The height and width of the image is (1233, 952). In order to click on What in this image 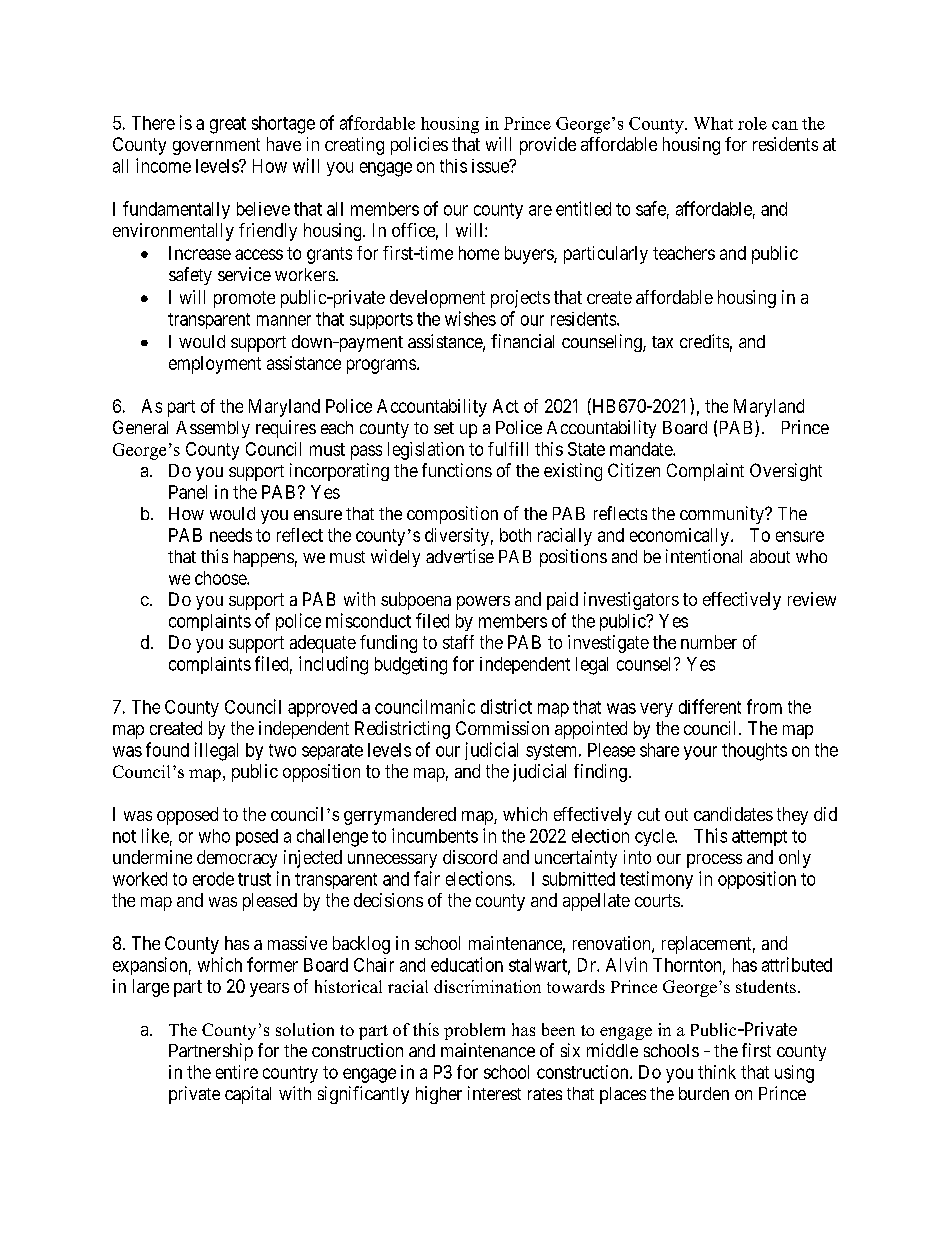, I will do `click(713, 123)`.
